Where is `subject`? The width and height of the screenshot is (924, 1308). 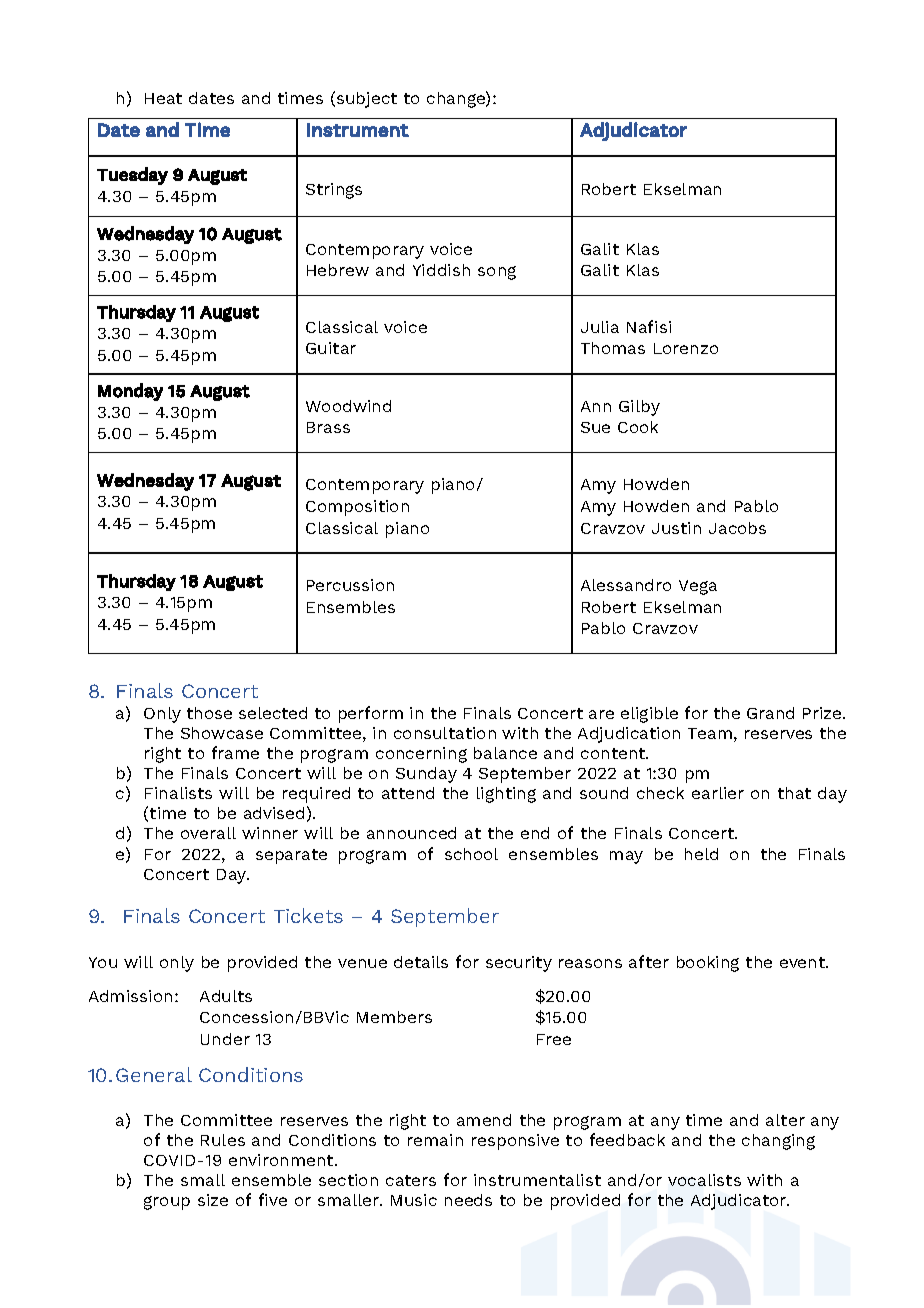
subject is located at coordinates (367, 100).
